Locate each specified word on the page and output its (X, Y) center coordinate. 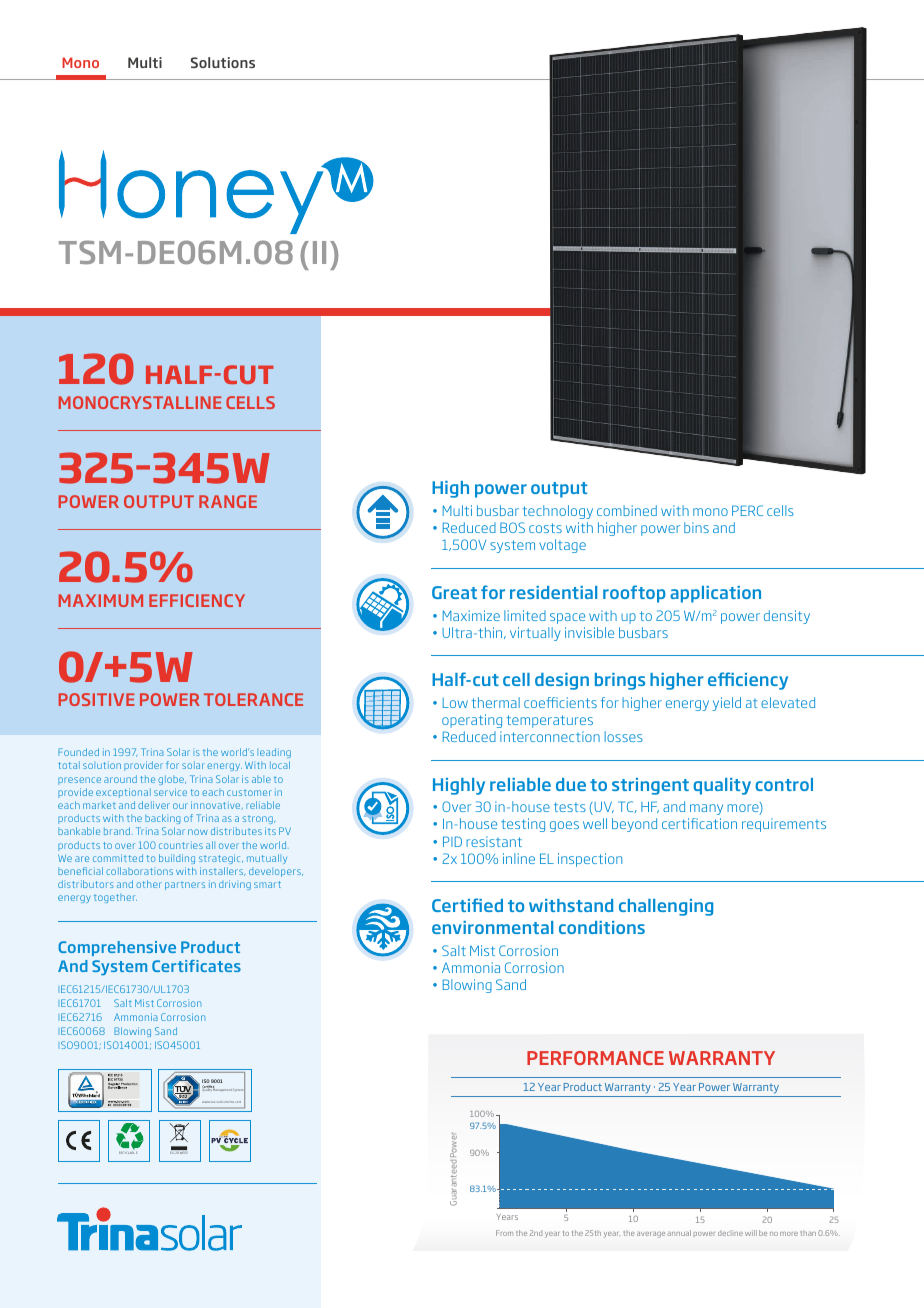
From (504, 1233)
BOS (512, 527)
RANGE (228, 501)
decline (730, 1233)
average (651, 1235)
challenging (666, 907)
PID (452, 841)
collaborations (139, 871)
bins (696, 527)
